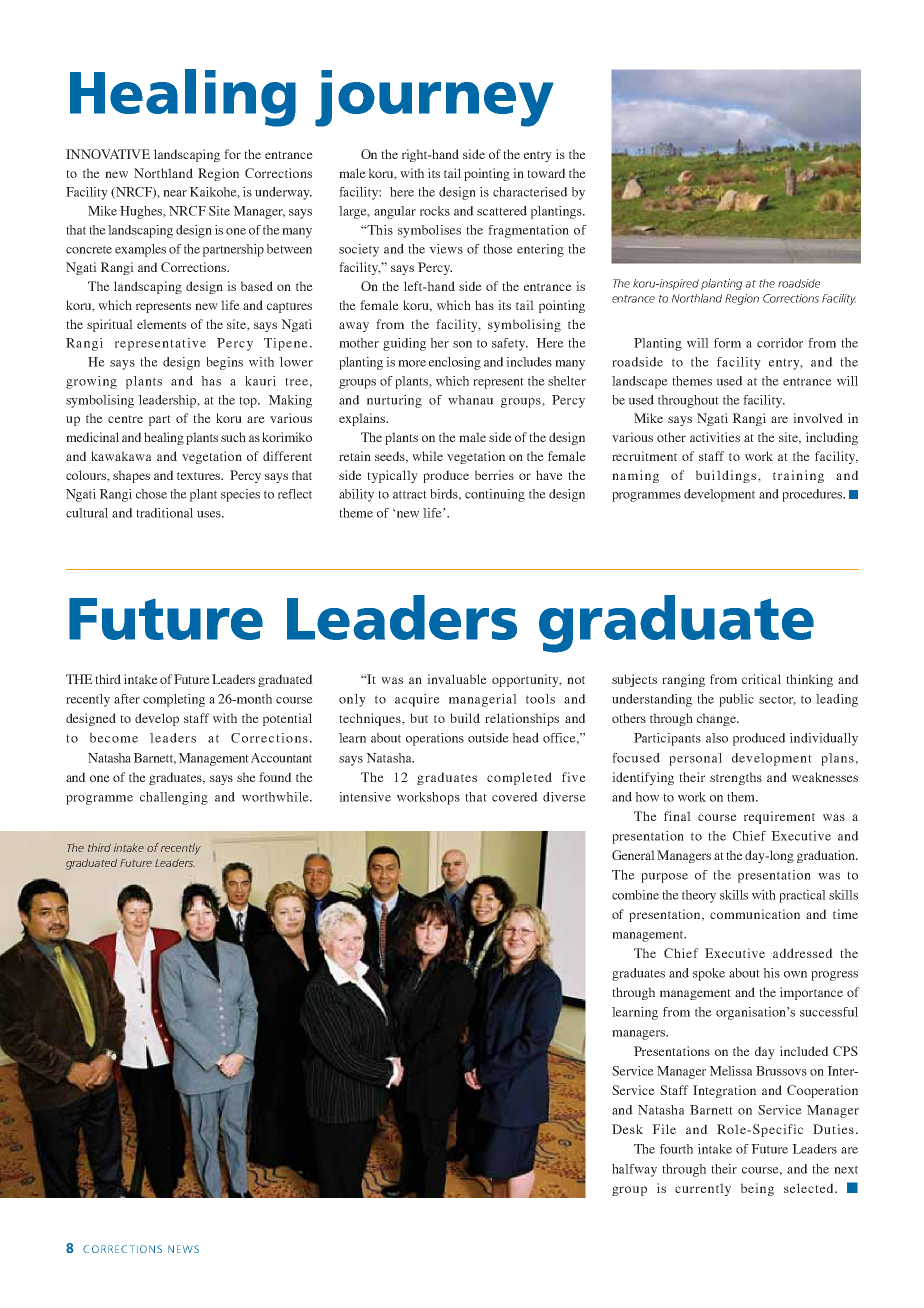  What do you see at coordinates (627, 1129) in the image?
I see `Desk` at bounding box center [627, 1129].
